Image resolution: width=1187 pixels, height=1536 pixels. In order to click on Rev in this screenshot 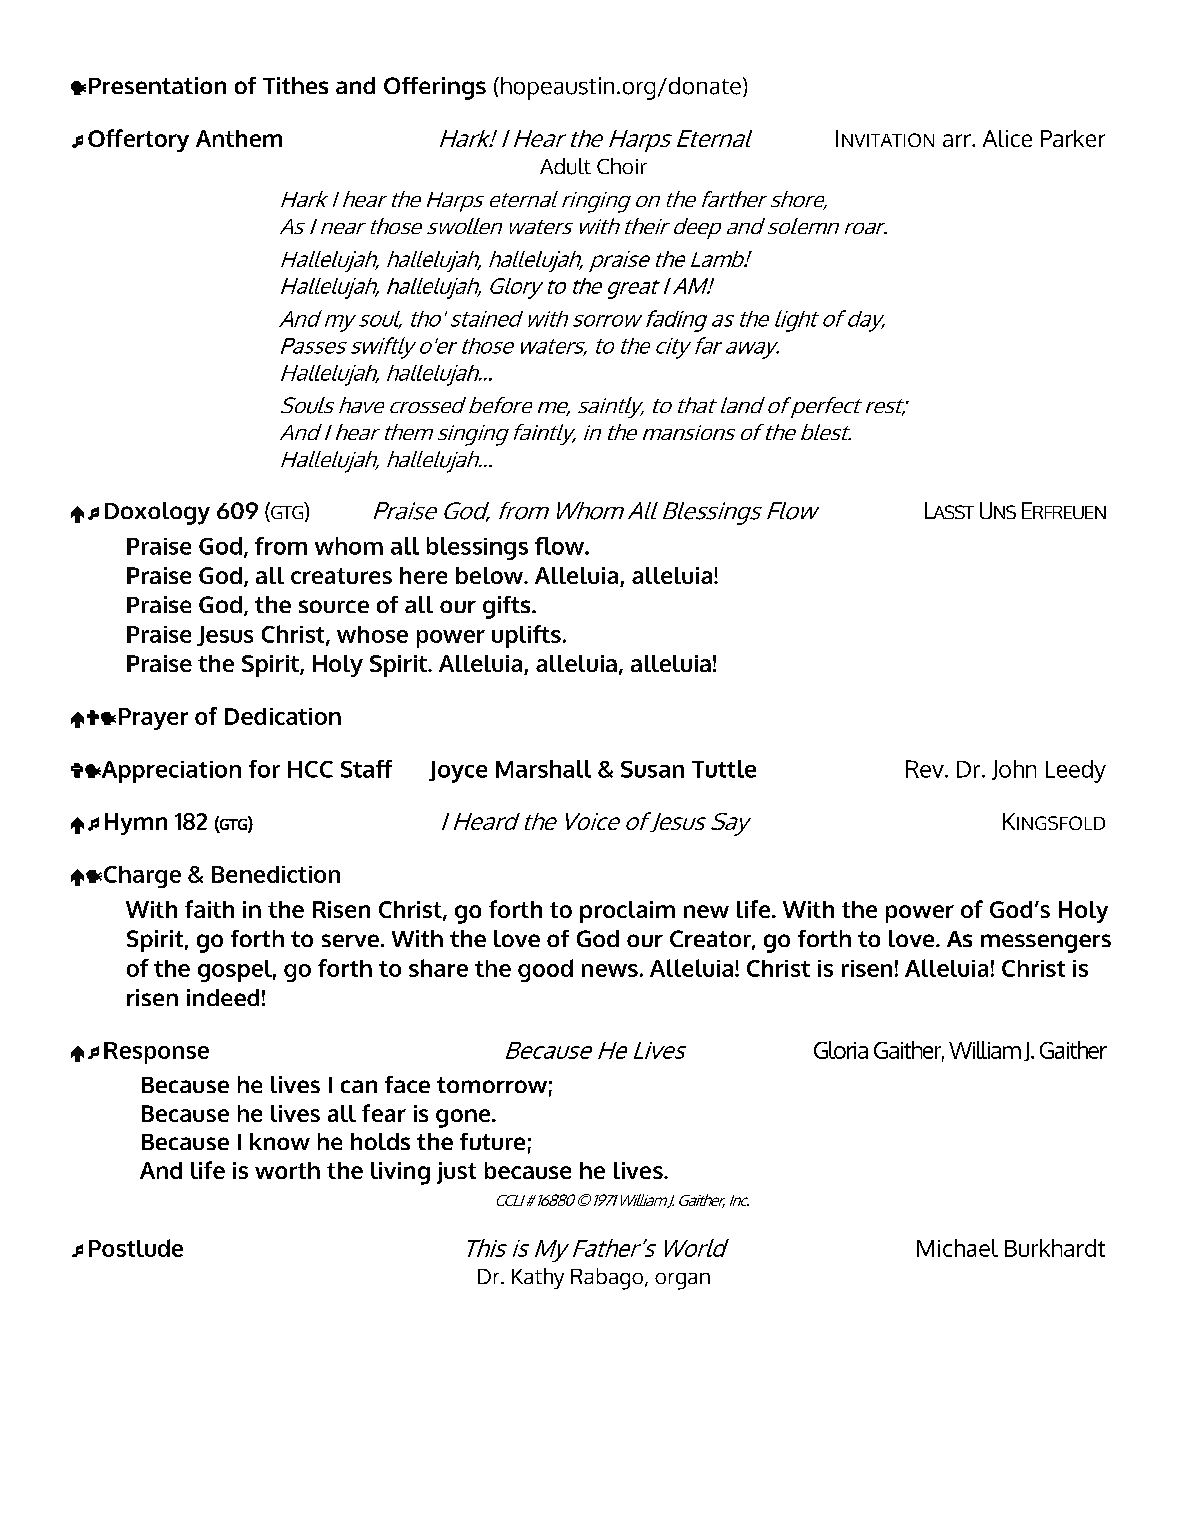, I will do `click(926, 769)`.
